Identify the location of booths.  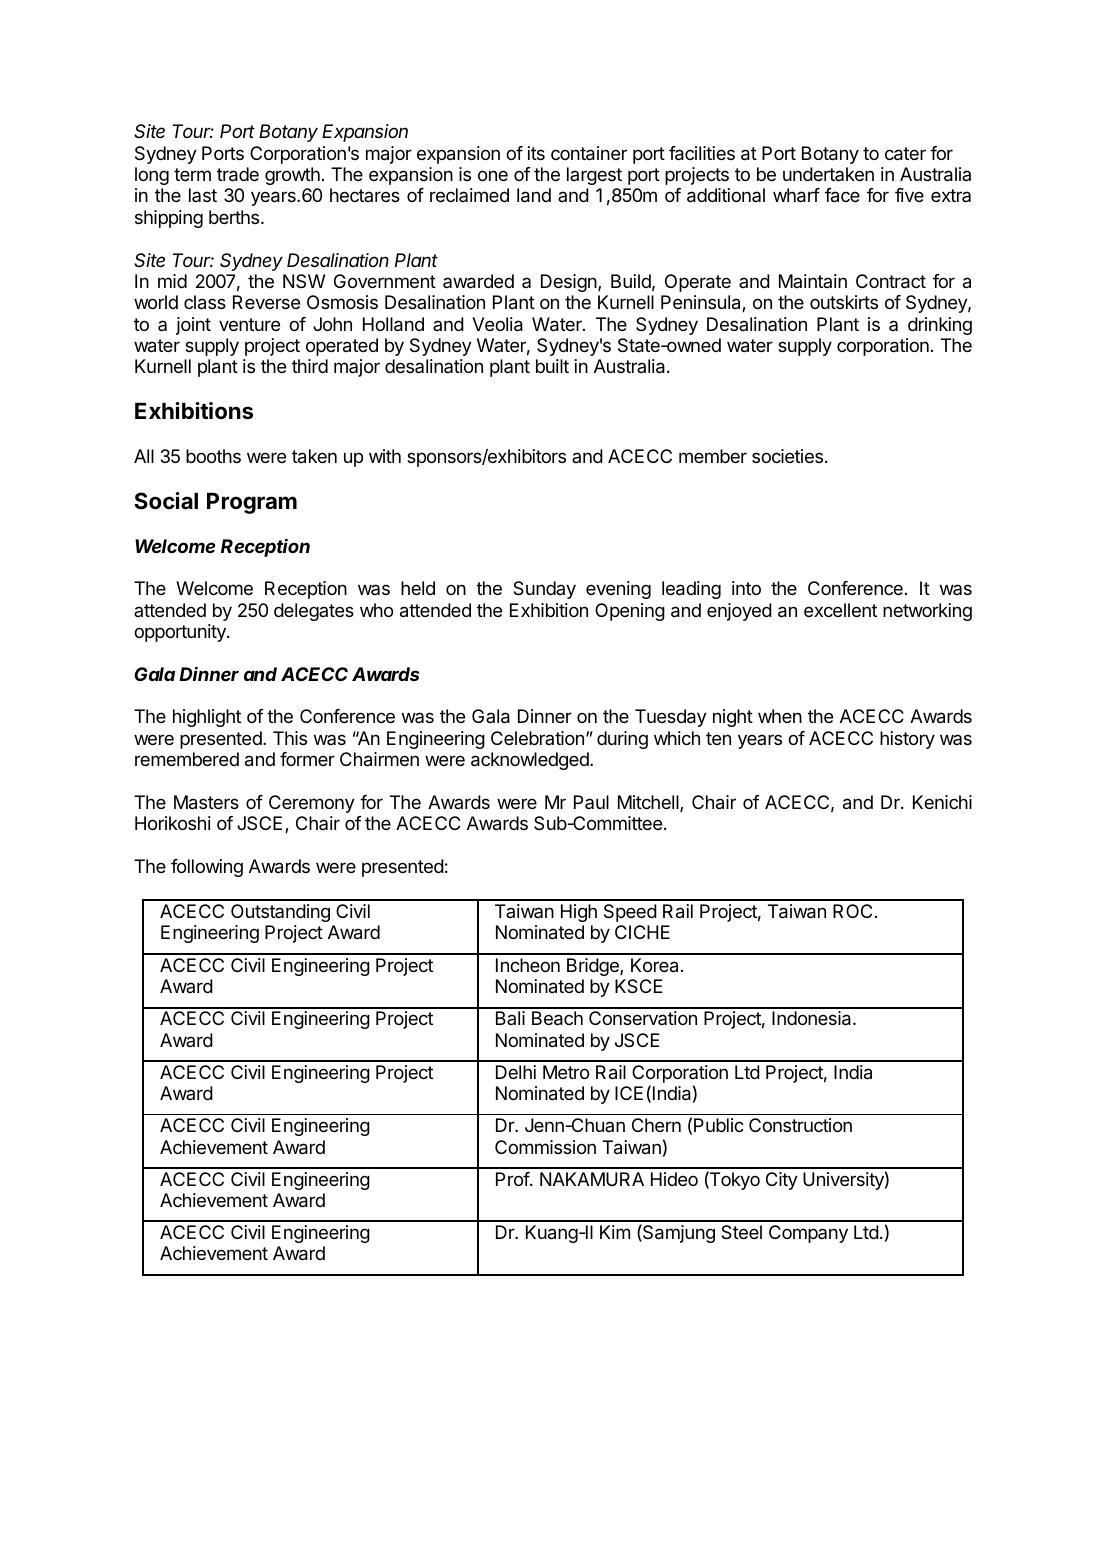
(213, 456).
